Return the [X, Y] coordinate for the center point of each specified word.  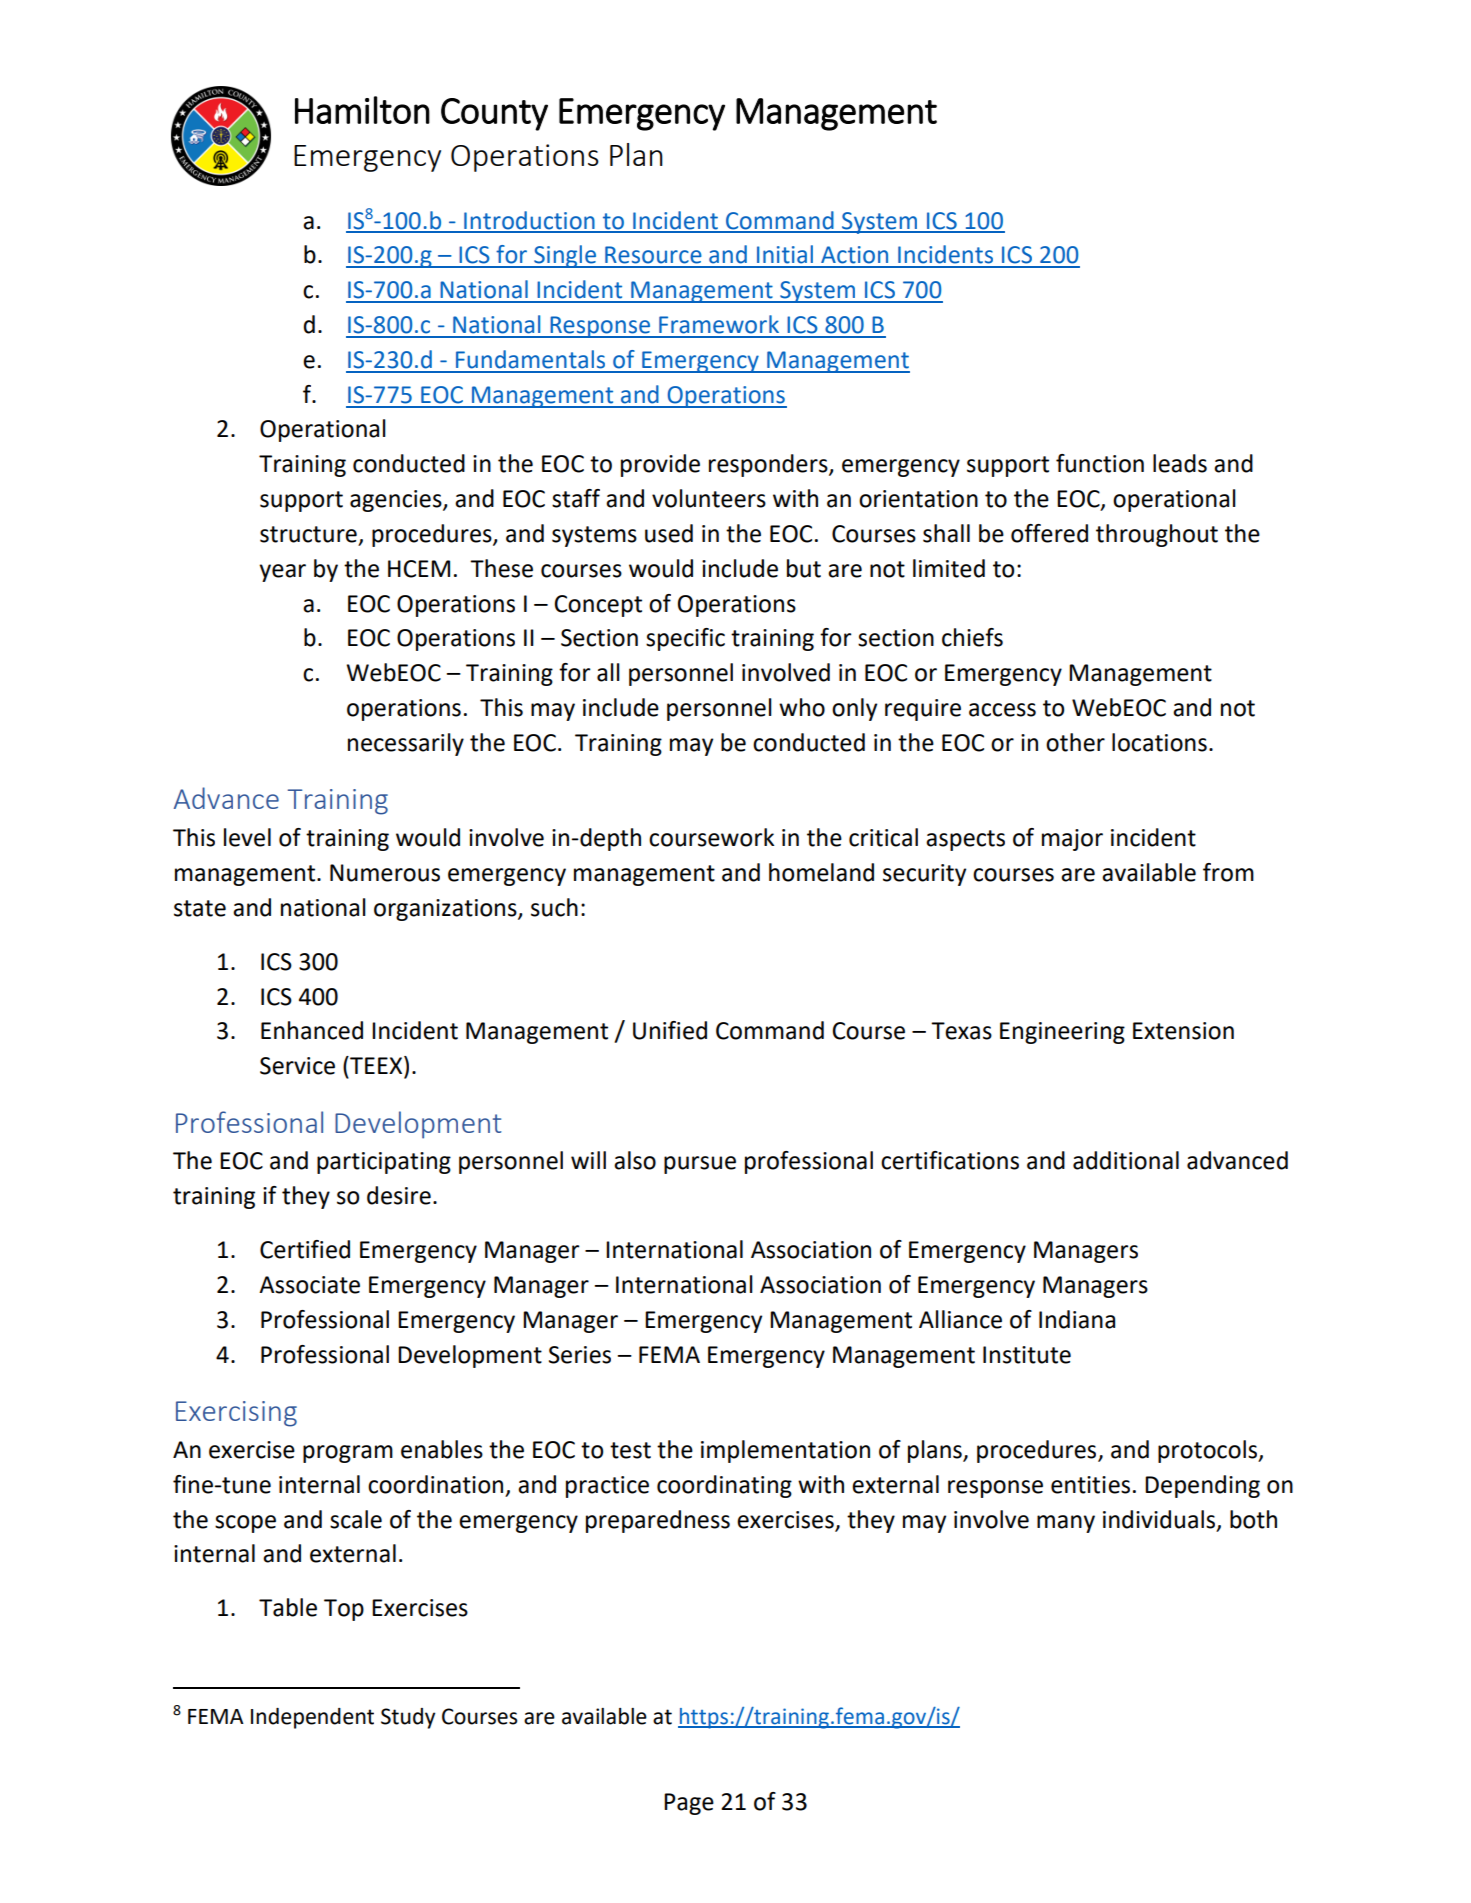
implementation [785, 1451]
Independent [312, 1718]
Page [689, 1804]
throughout [1157, 535]
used [669, 533]
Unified [670, 1030]
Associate [309, 1285]
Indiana [1077, 1319]
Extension [1183, 1031]
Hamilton [362, 110]
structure [308, 534]
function [1100, 463]
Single [565, 256]
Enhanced [312, 1030]
